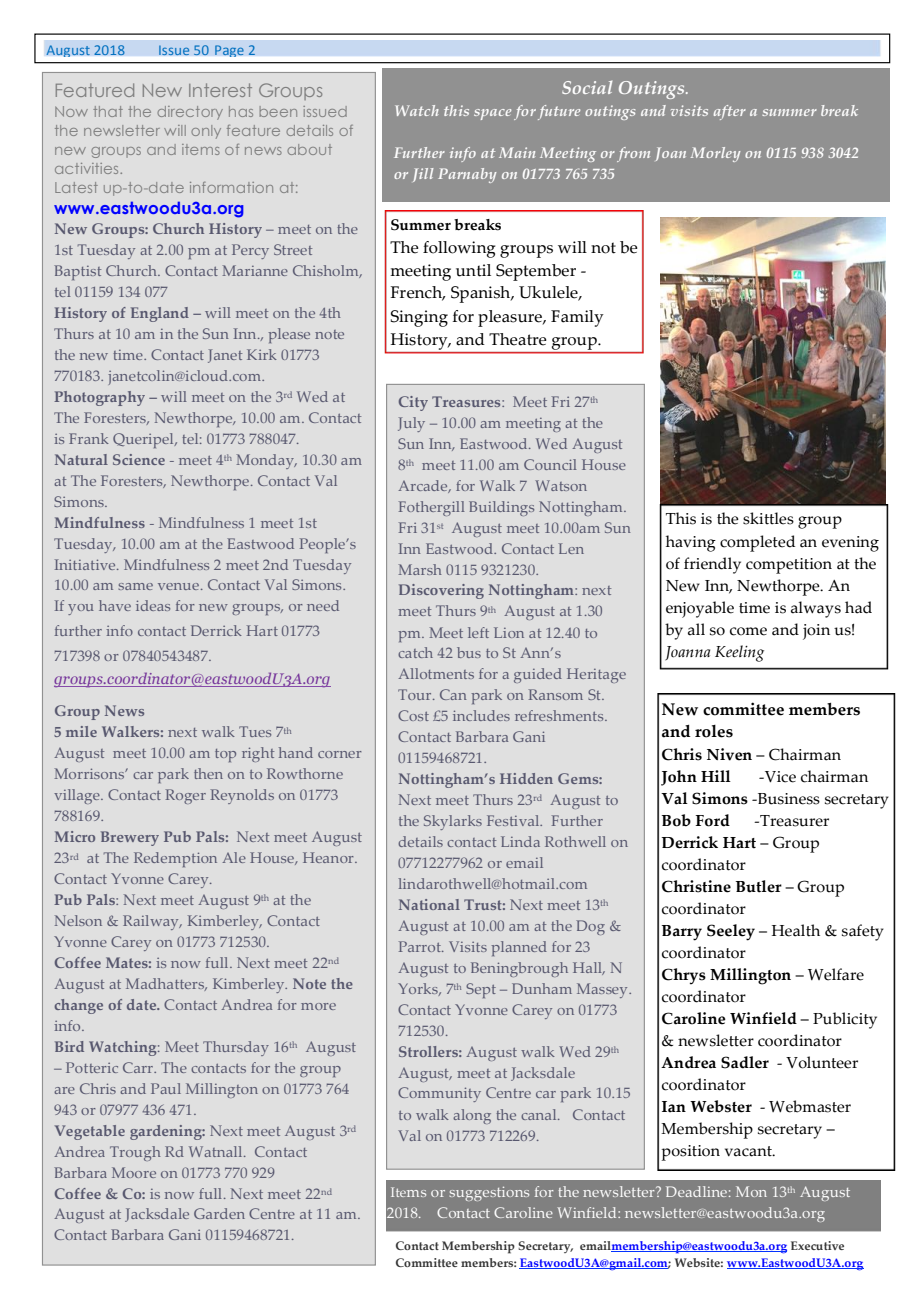 The width and height of the document is (924, 1308). What do you see at coordinates (481, 715) in the document?
I see `includes` at bounding box center [481, 715].
